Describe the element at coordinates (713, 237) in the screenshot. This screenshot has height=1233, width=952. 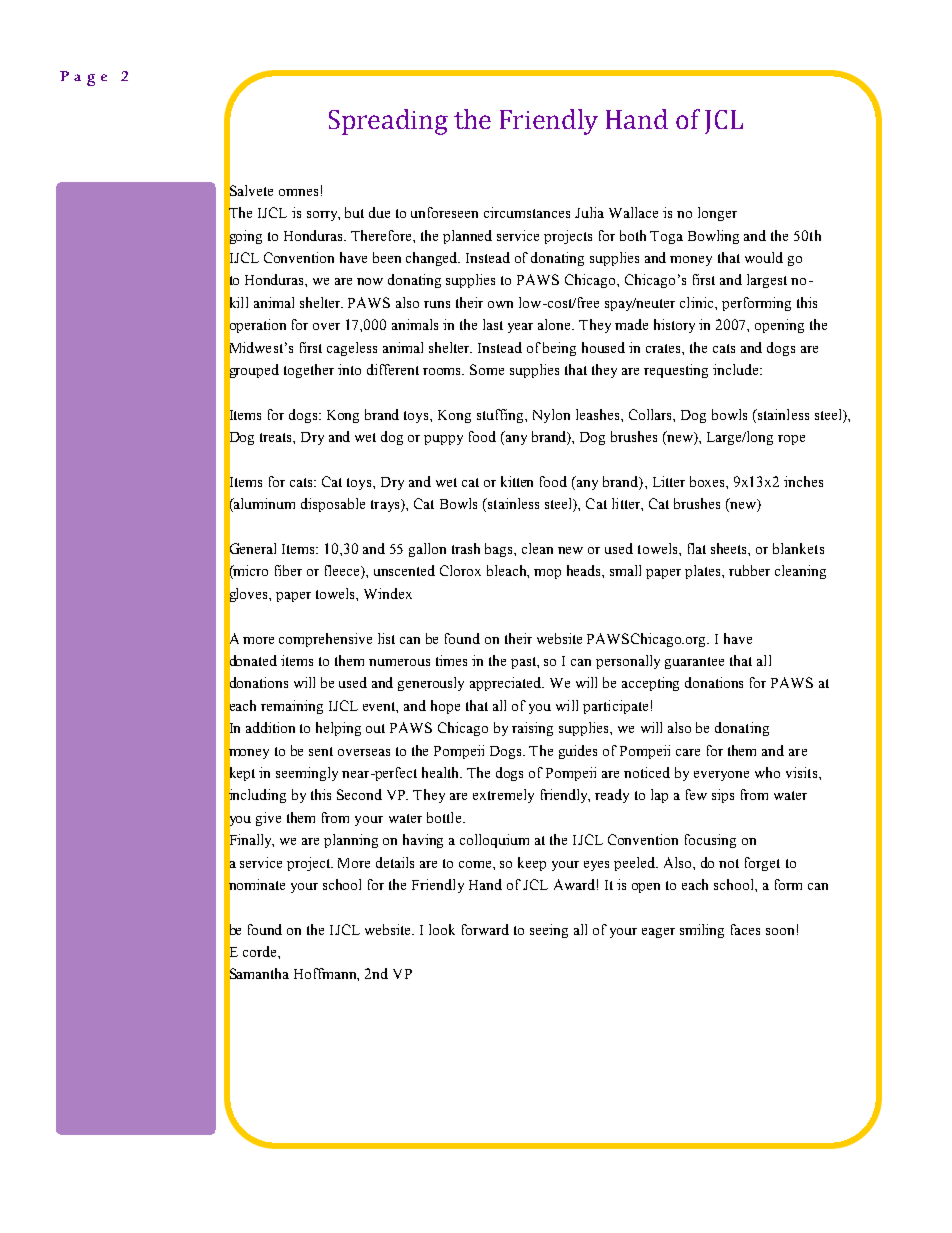
I see `Bowling` at that location.
